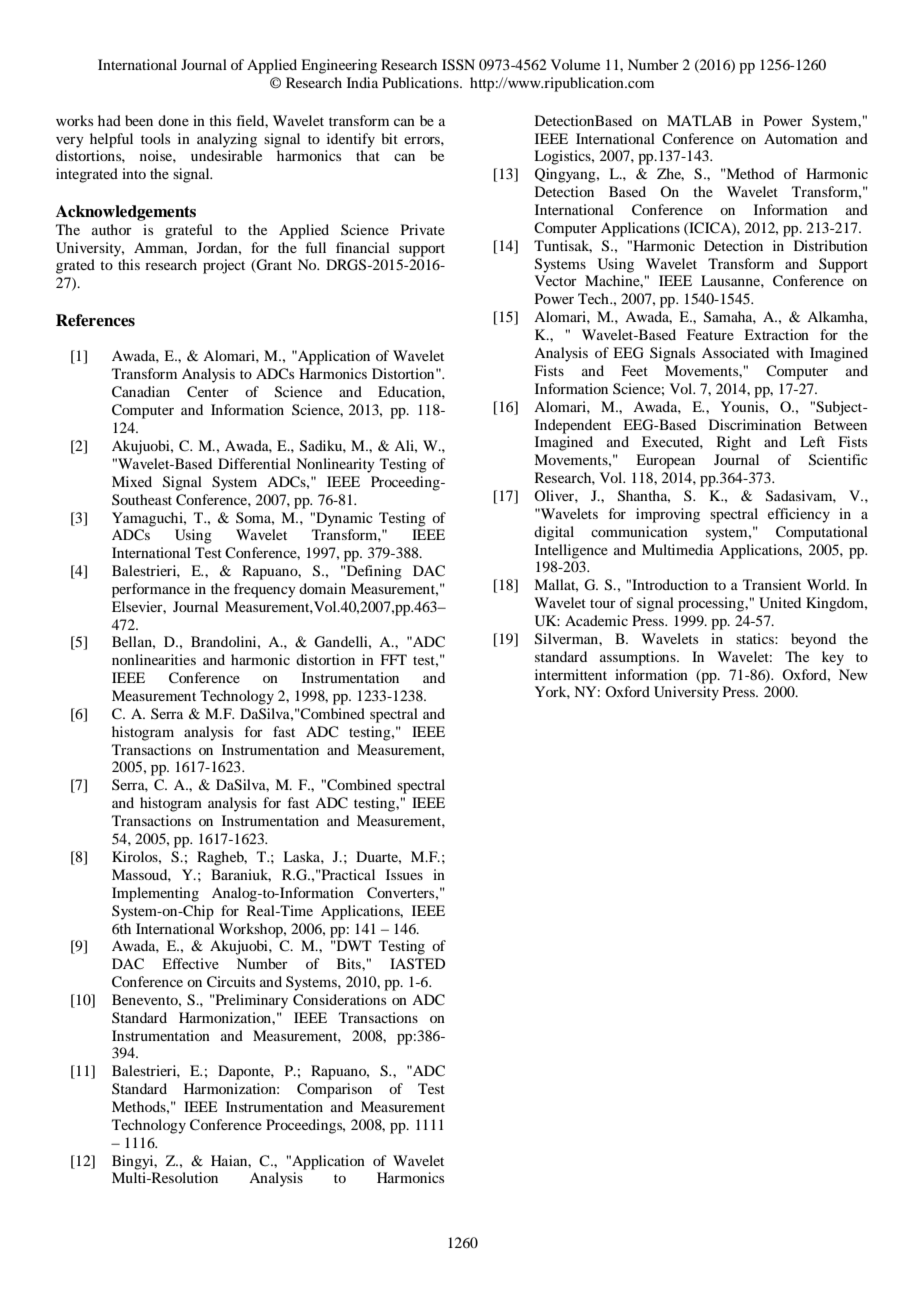 The height and width of the page is (1308, 924). I want to click on MATLAB, so click(699, 120).
